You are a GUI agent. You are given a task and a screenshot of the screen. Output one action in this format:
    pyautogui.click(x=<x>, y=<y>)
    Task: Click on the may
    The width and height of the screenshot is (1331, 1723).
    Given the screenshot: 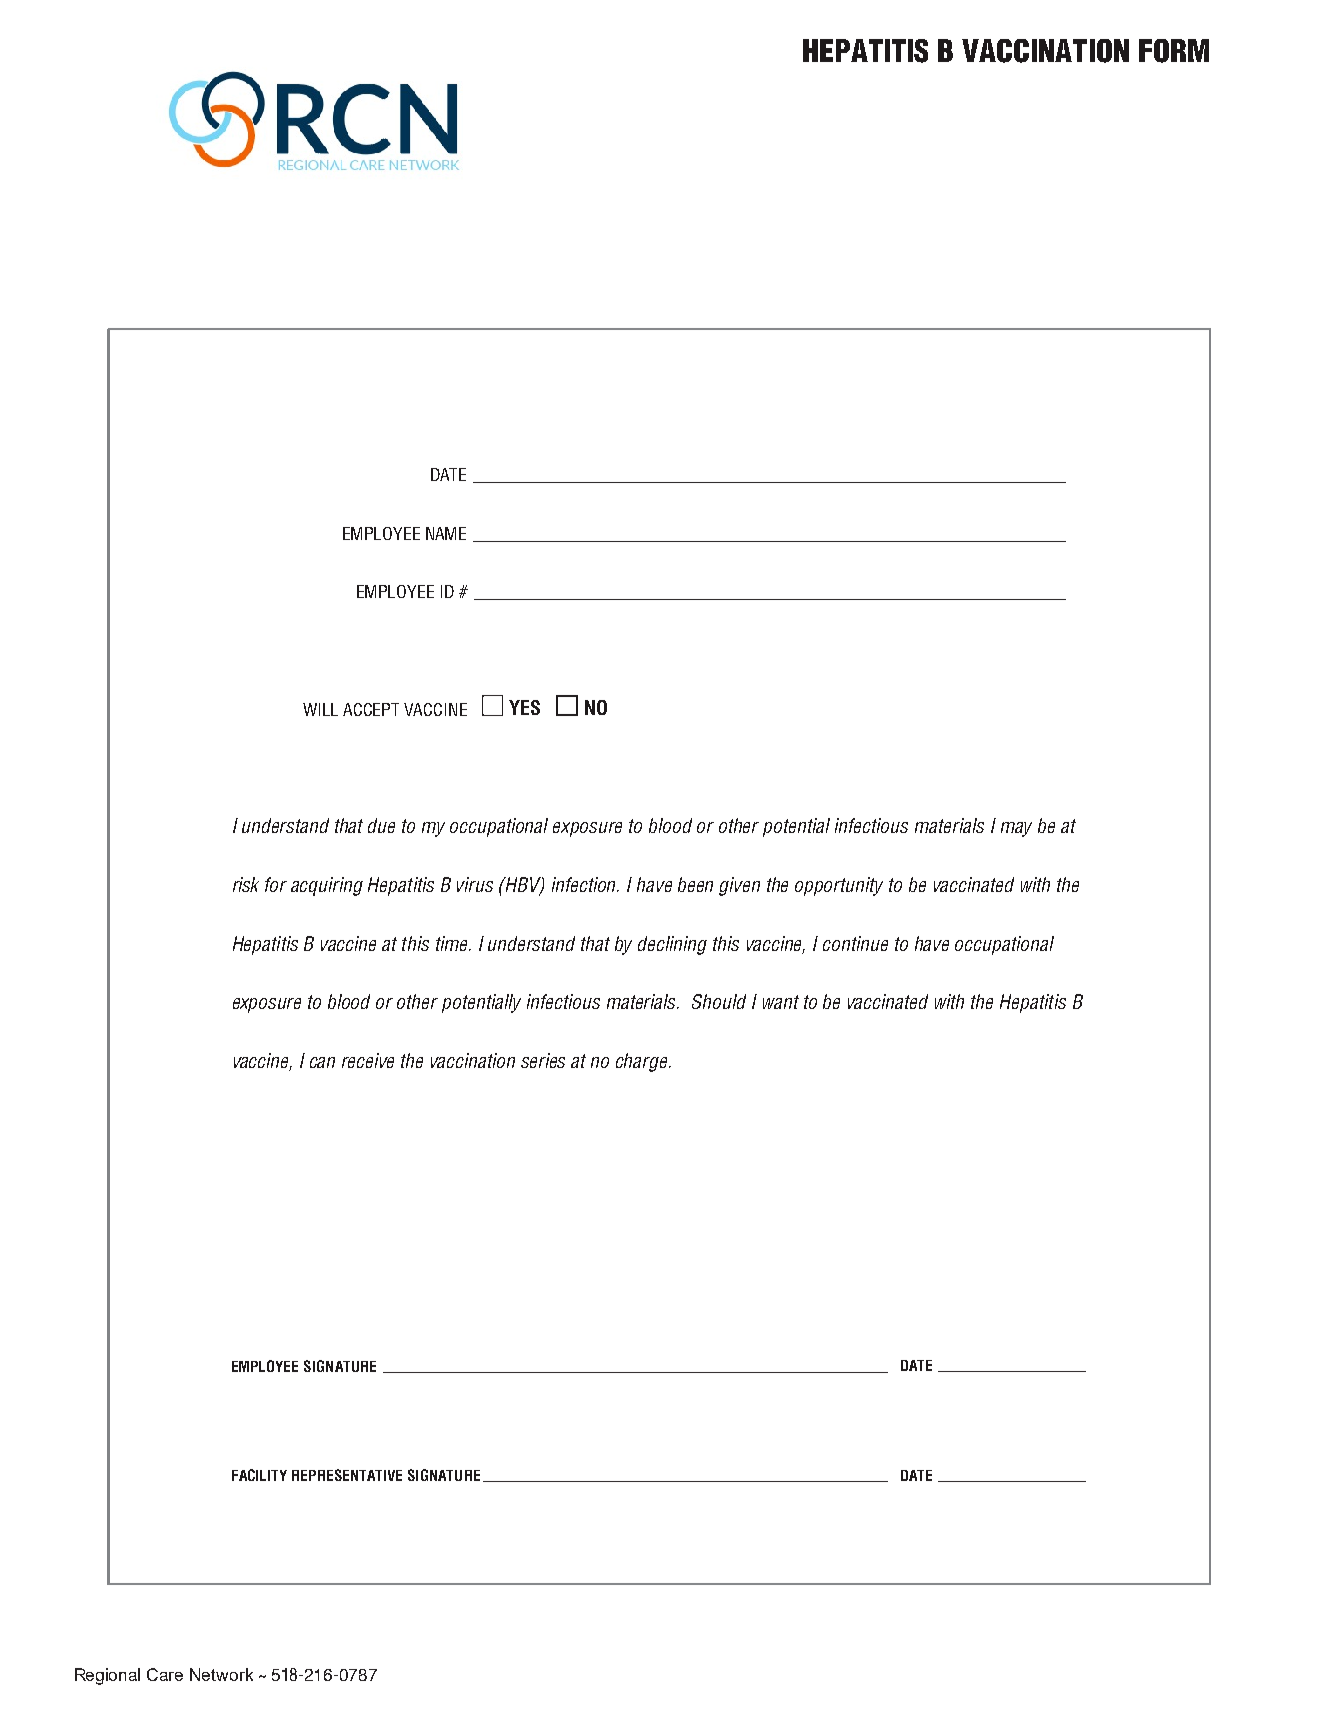 What is the action you would take?
    pyautogui.click(x=1016, y=829)
